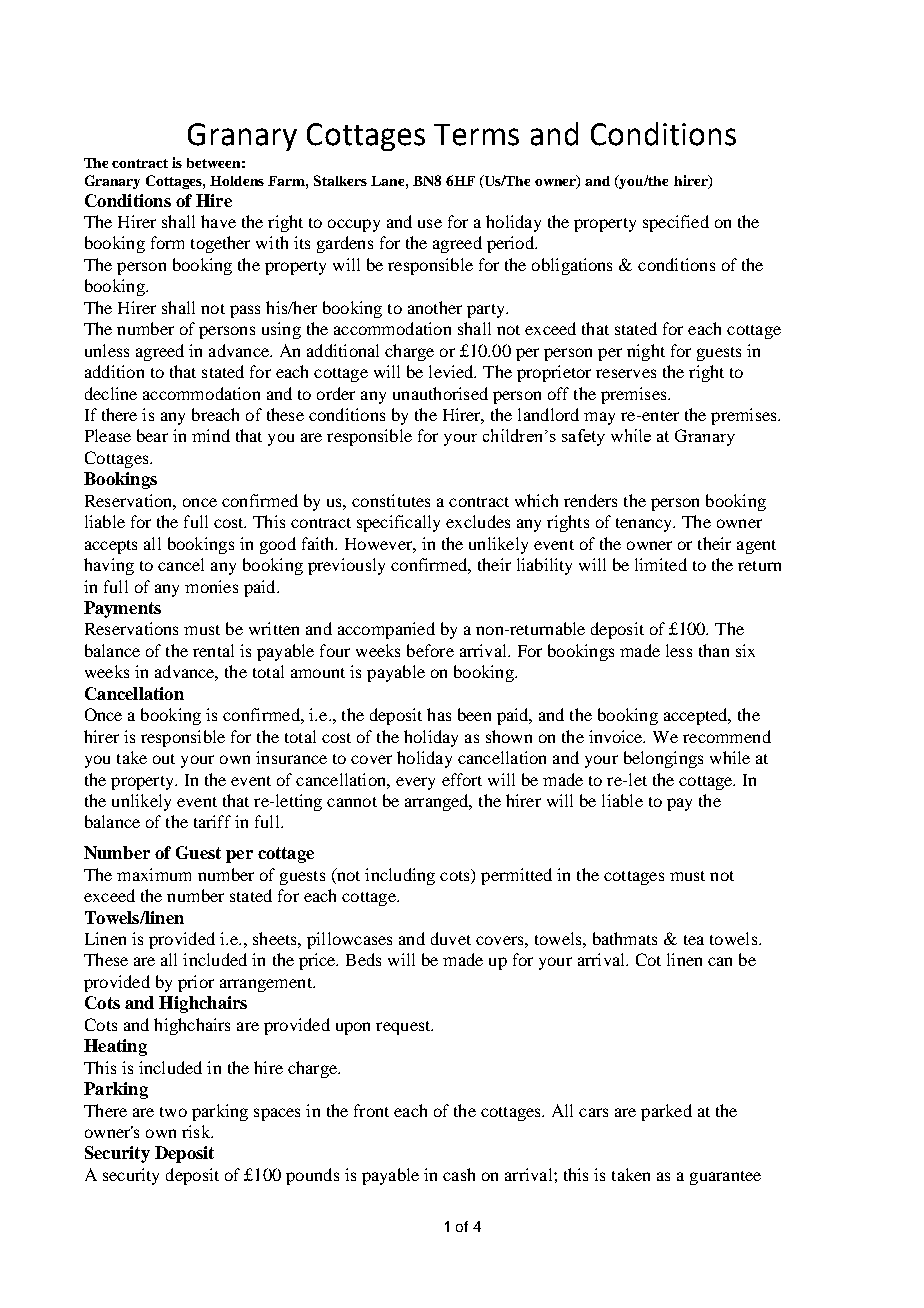  I want to click on have, so click(218, 221).
